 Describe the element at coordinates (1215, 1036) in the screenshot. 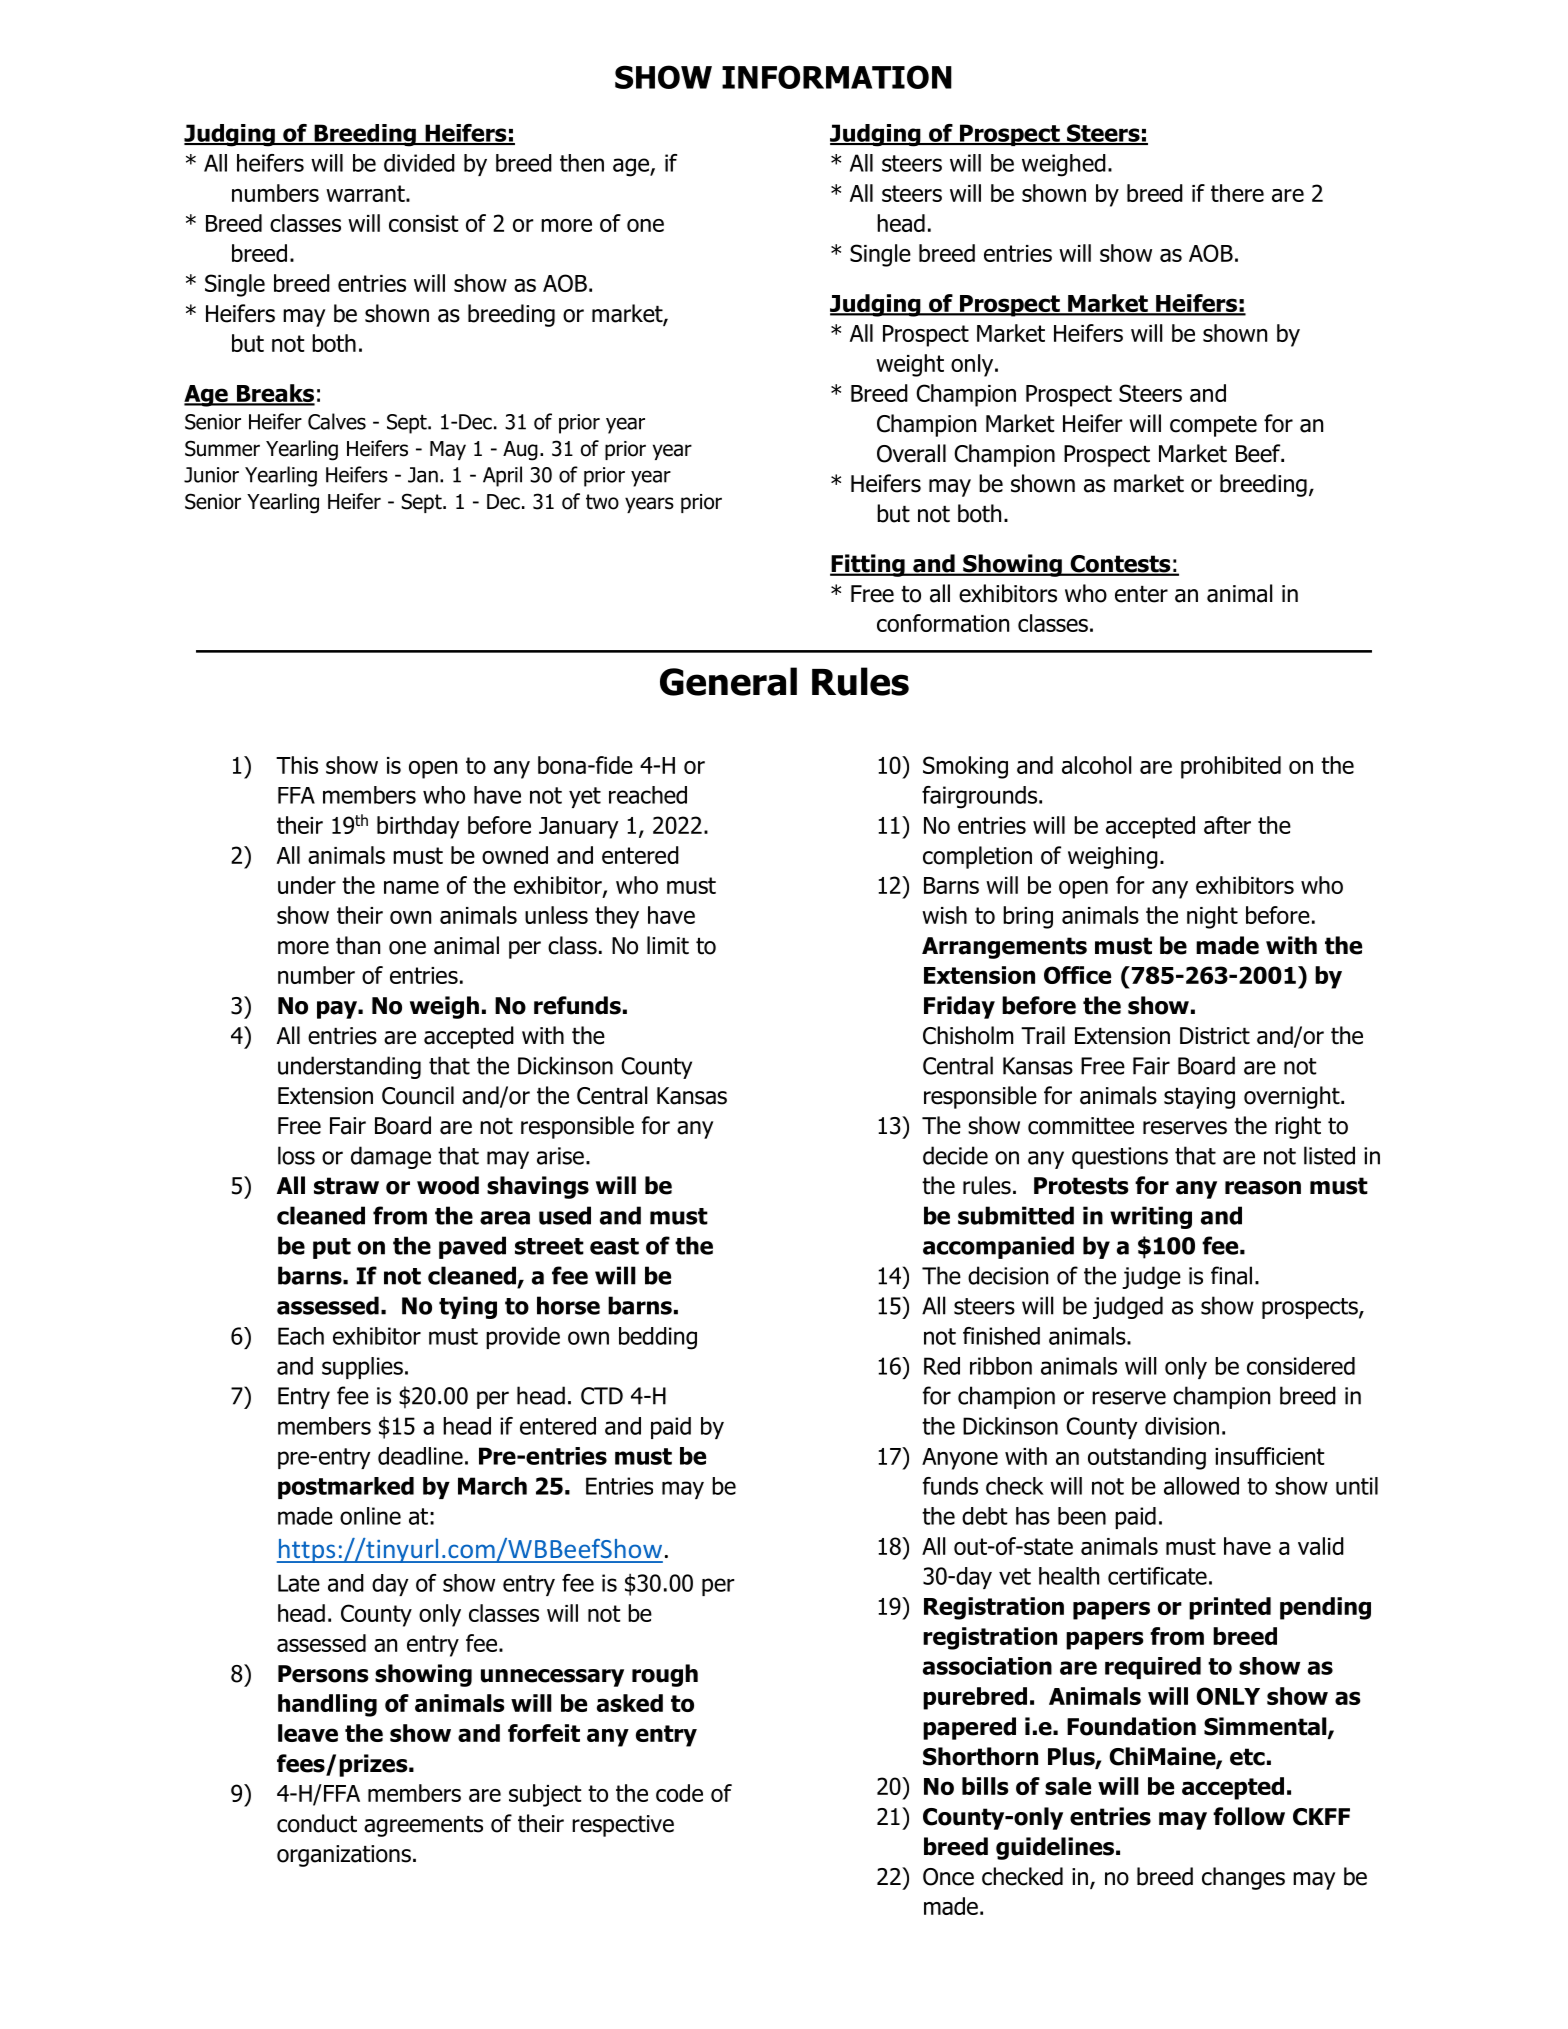

I see `District` at that location.
